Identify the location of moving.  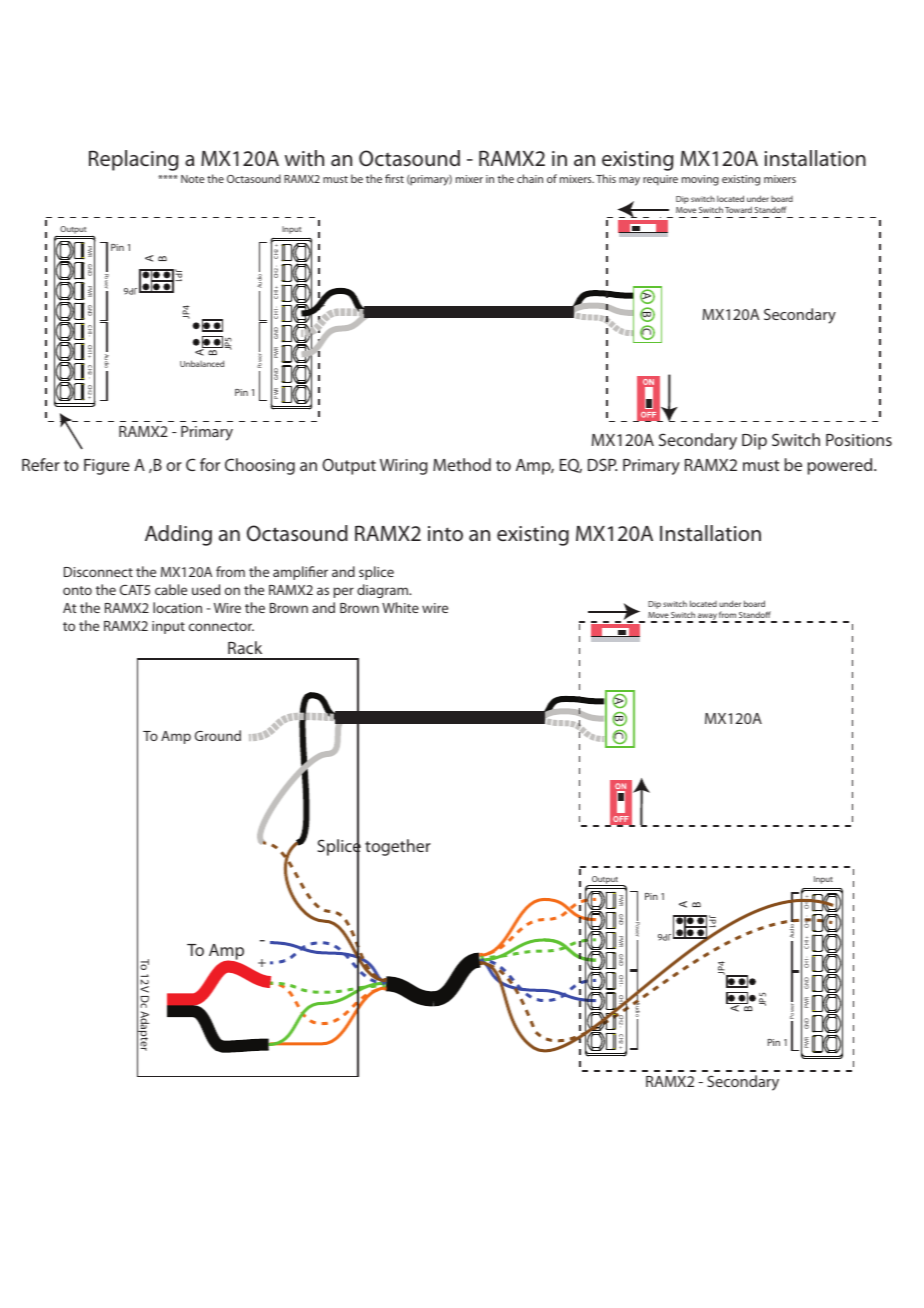
(700, 180).
